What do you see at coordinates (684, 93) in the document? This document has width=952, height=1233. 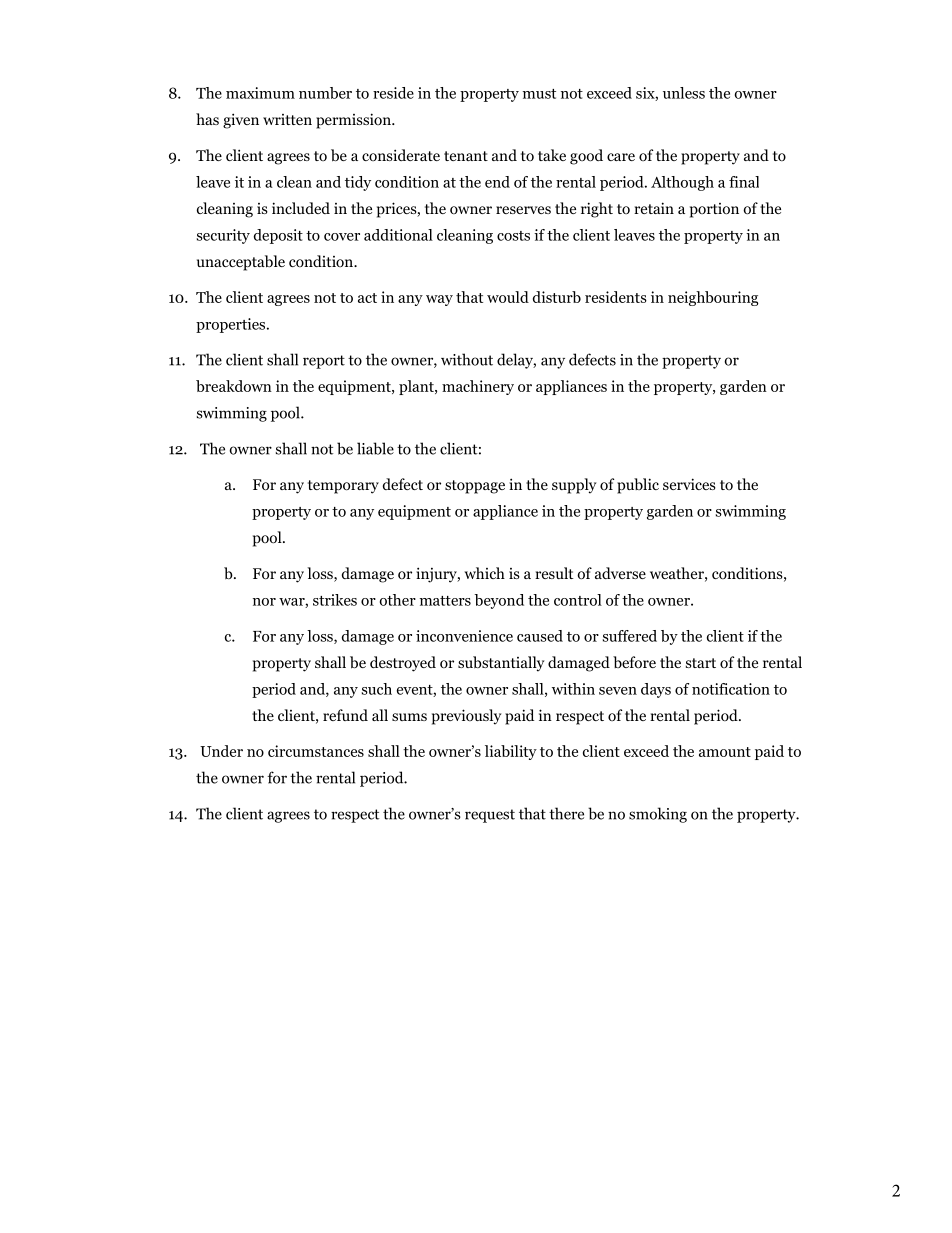 I see `unless` at bounding box center [684, 93].
